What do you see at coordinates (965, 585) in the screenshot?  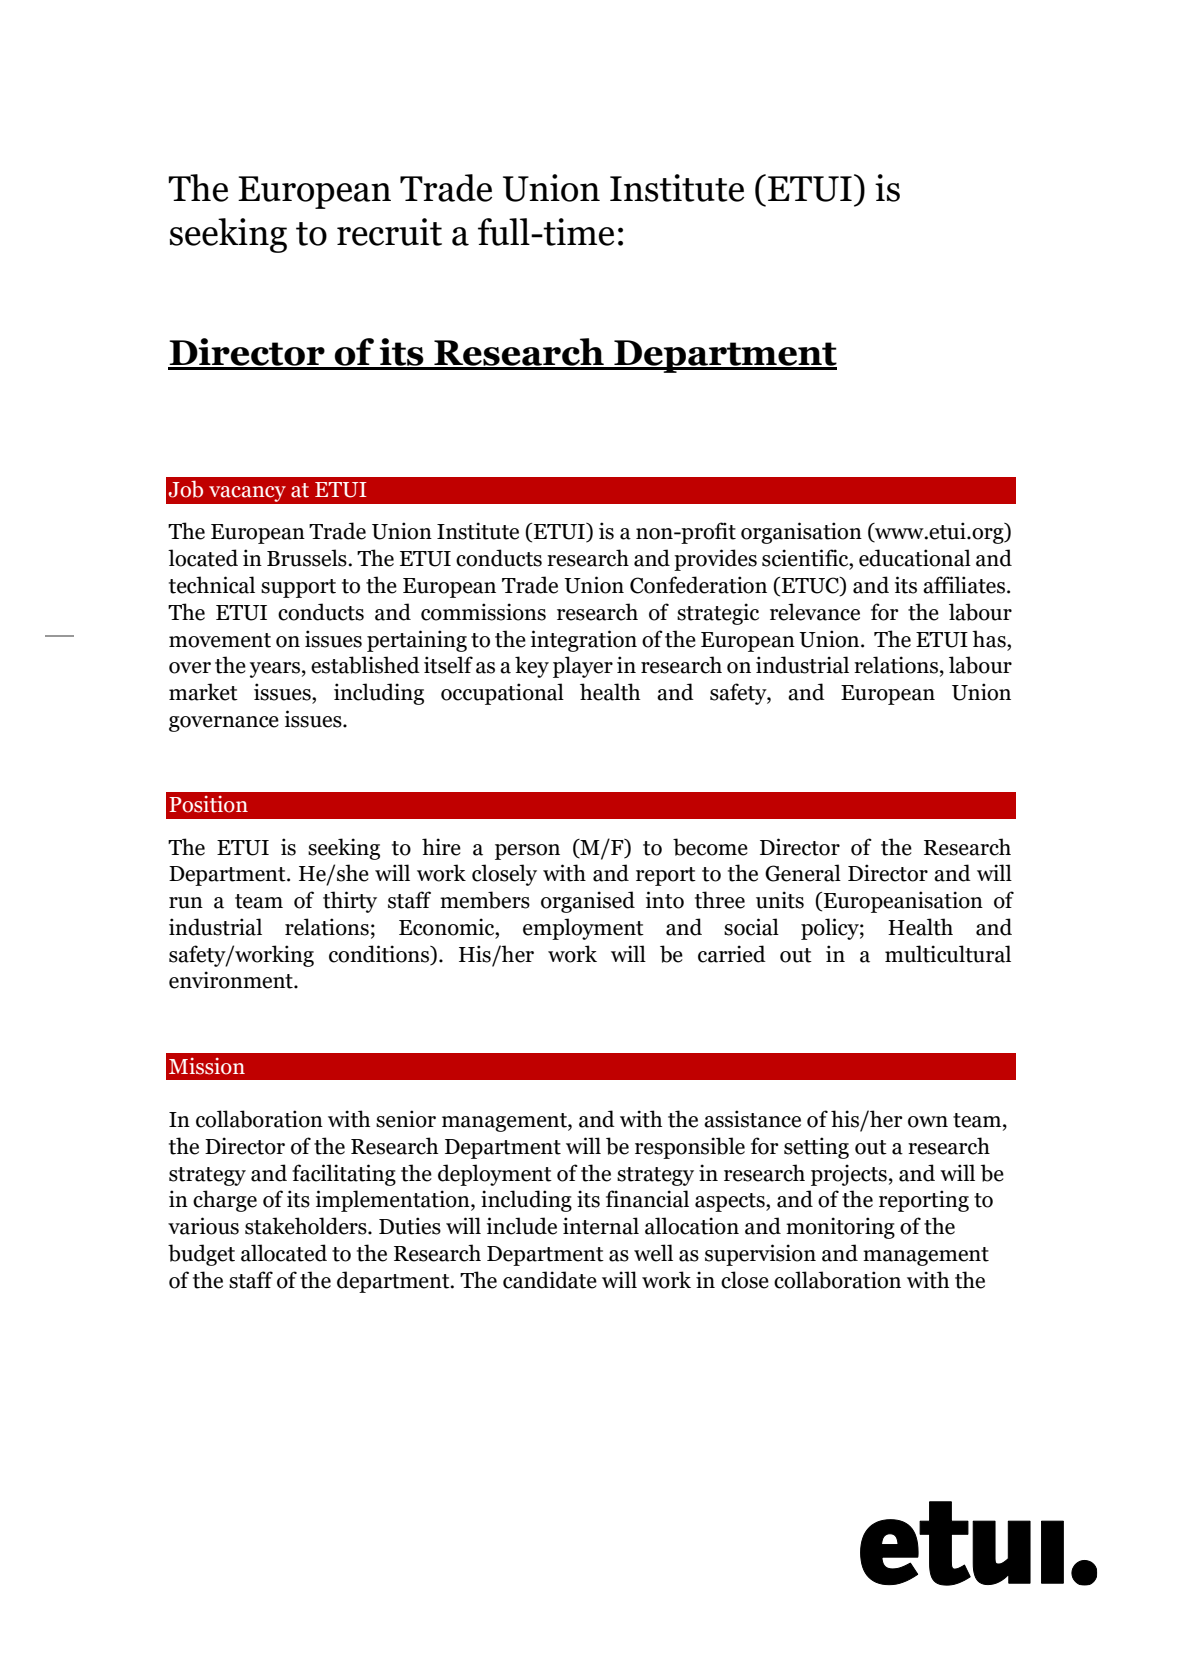 I see `affiliates` at bounding box center [965, 585].
